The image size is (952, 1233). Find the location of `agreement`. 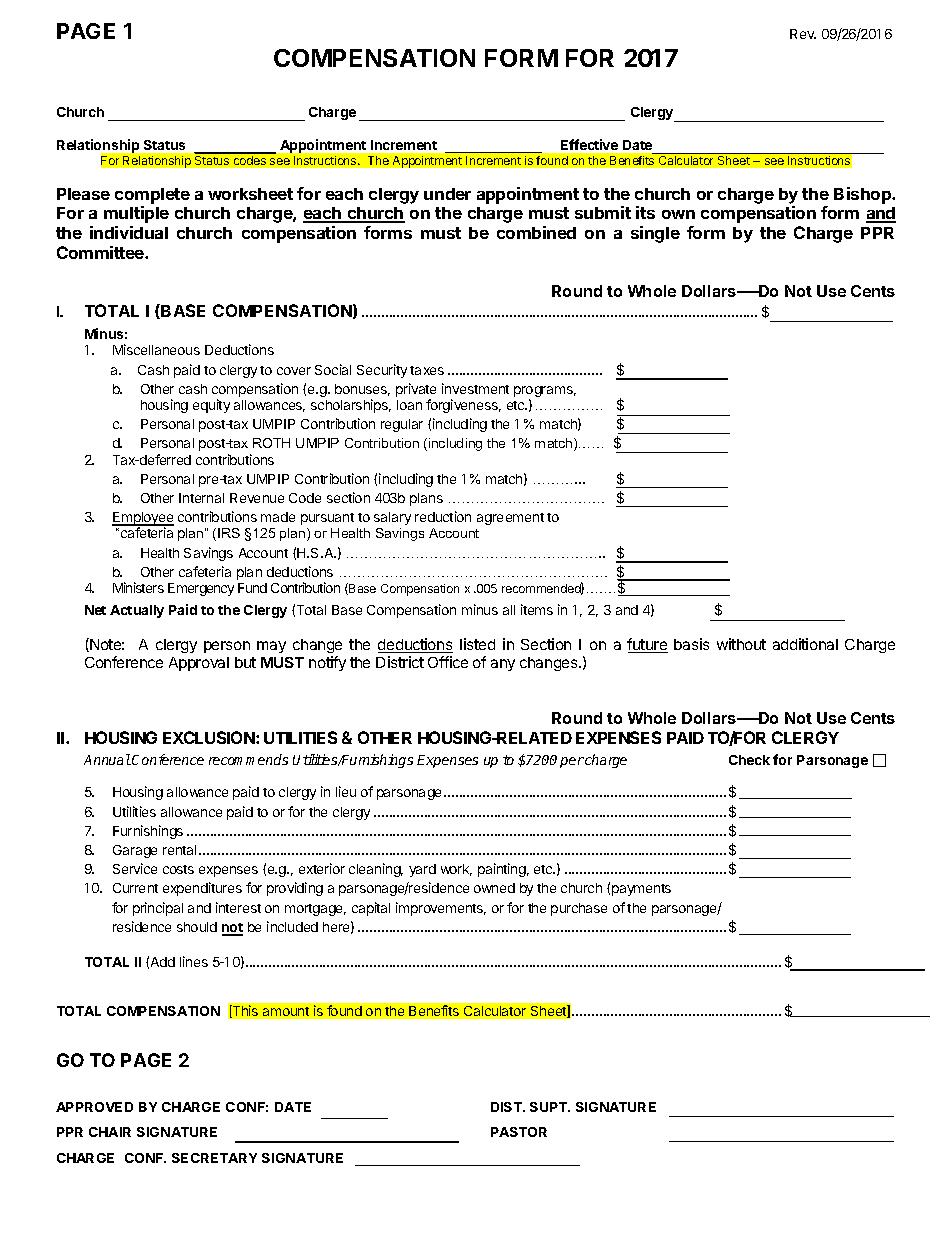

agreement is located at coordinates (510, 519).
